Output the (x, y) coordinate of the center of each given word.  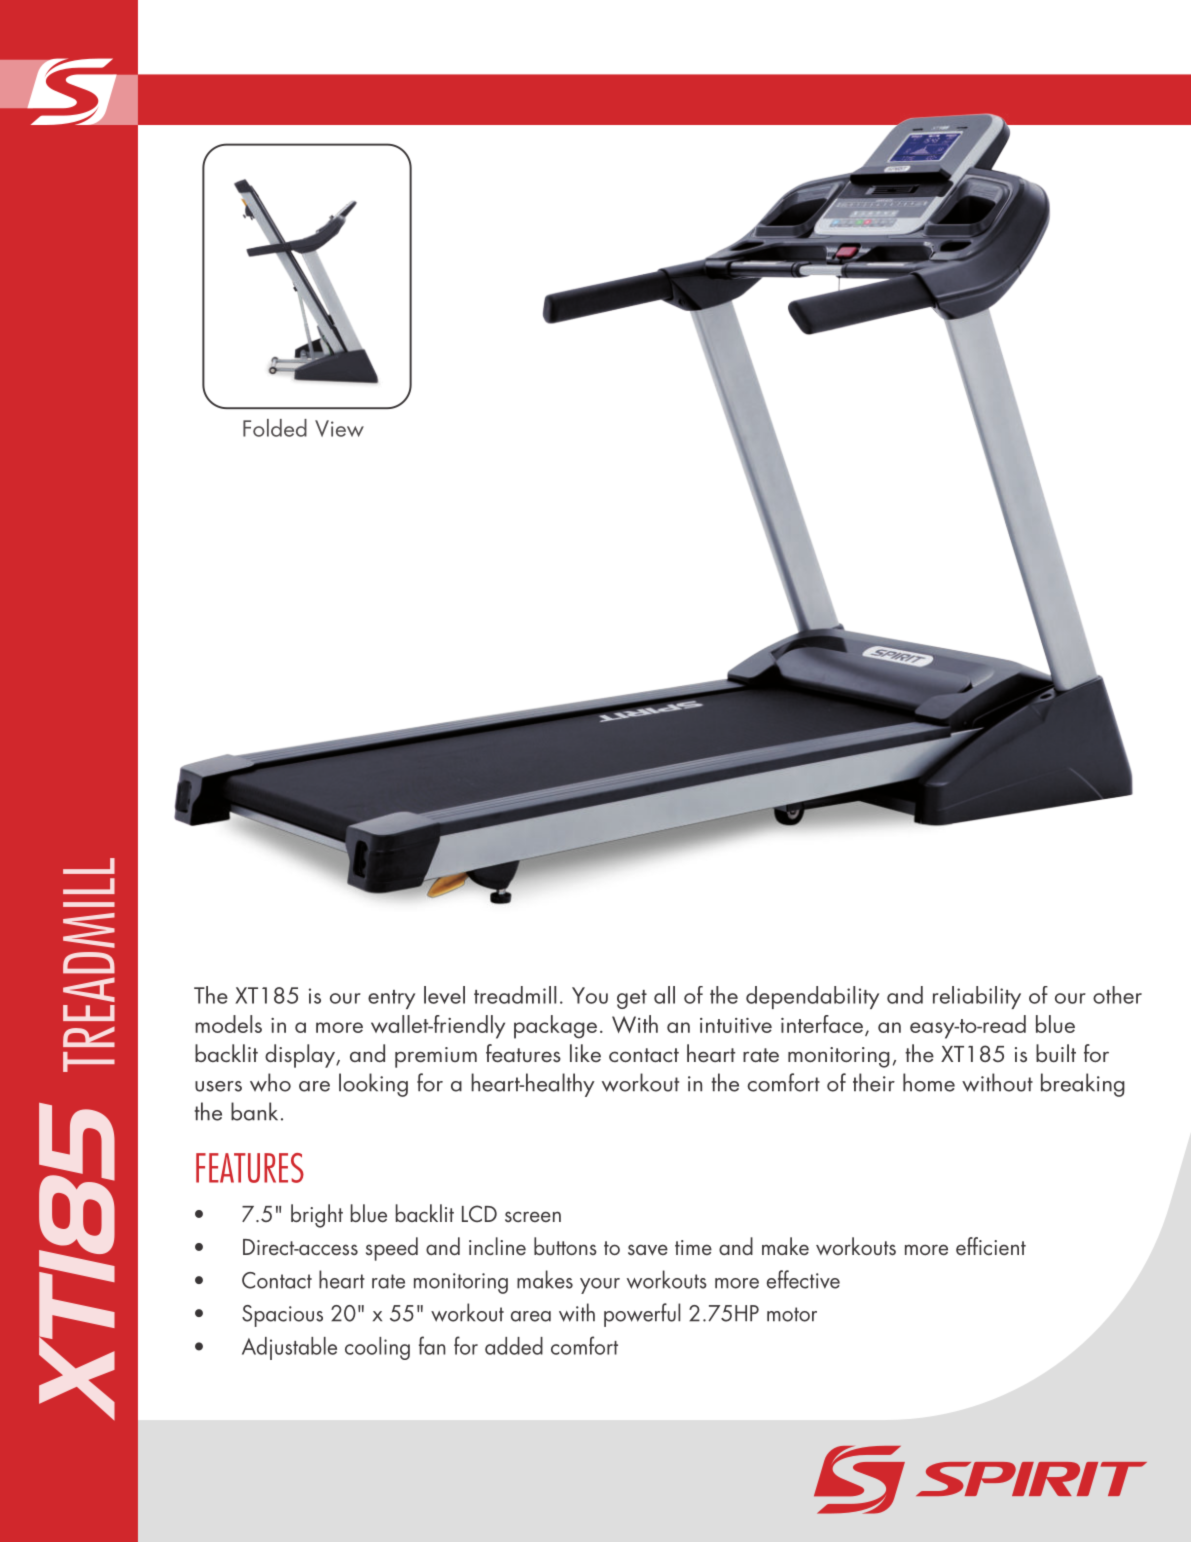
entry (391, 999)
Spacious (282, 1316)
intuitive (736, 1025)
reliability (977, 997)
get (632, 999)
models (228, 1024)
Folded (275, 428)
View (339, 428)
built (1056, 1053)
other (1117, 995)
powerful (642, 1315)
